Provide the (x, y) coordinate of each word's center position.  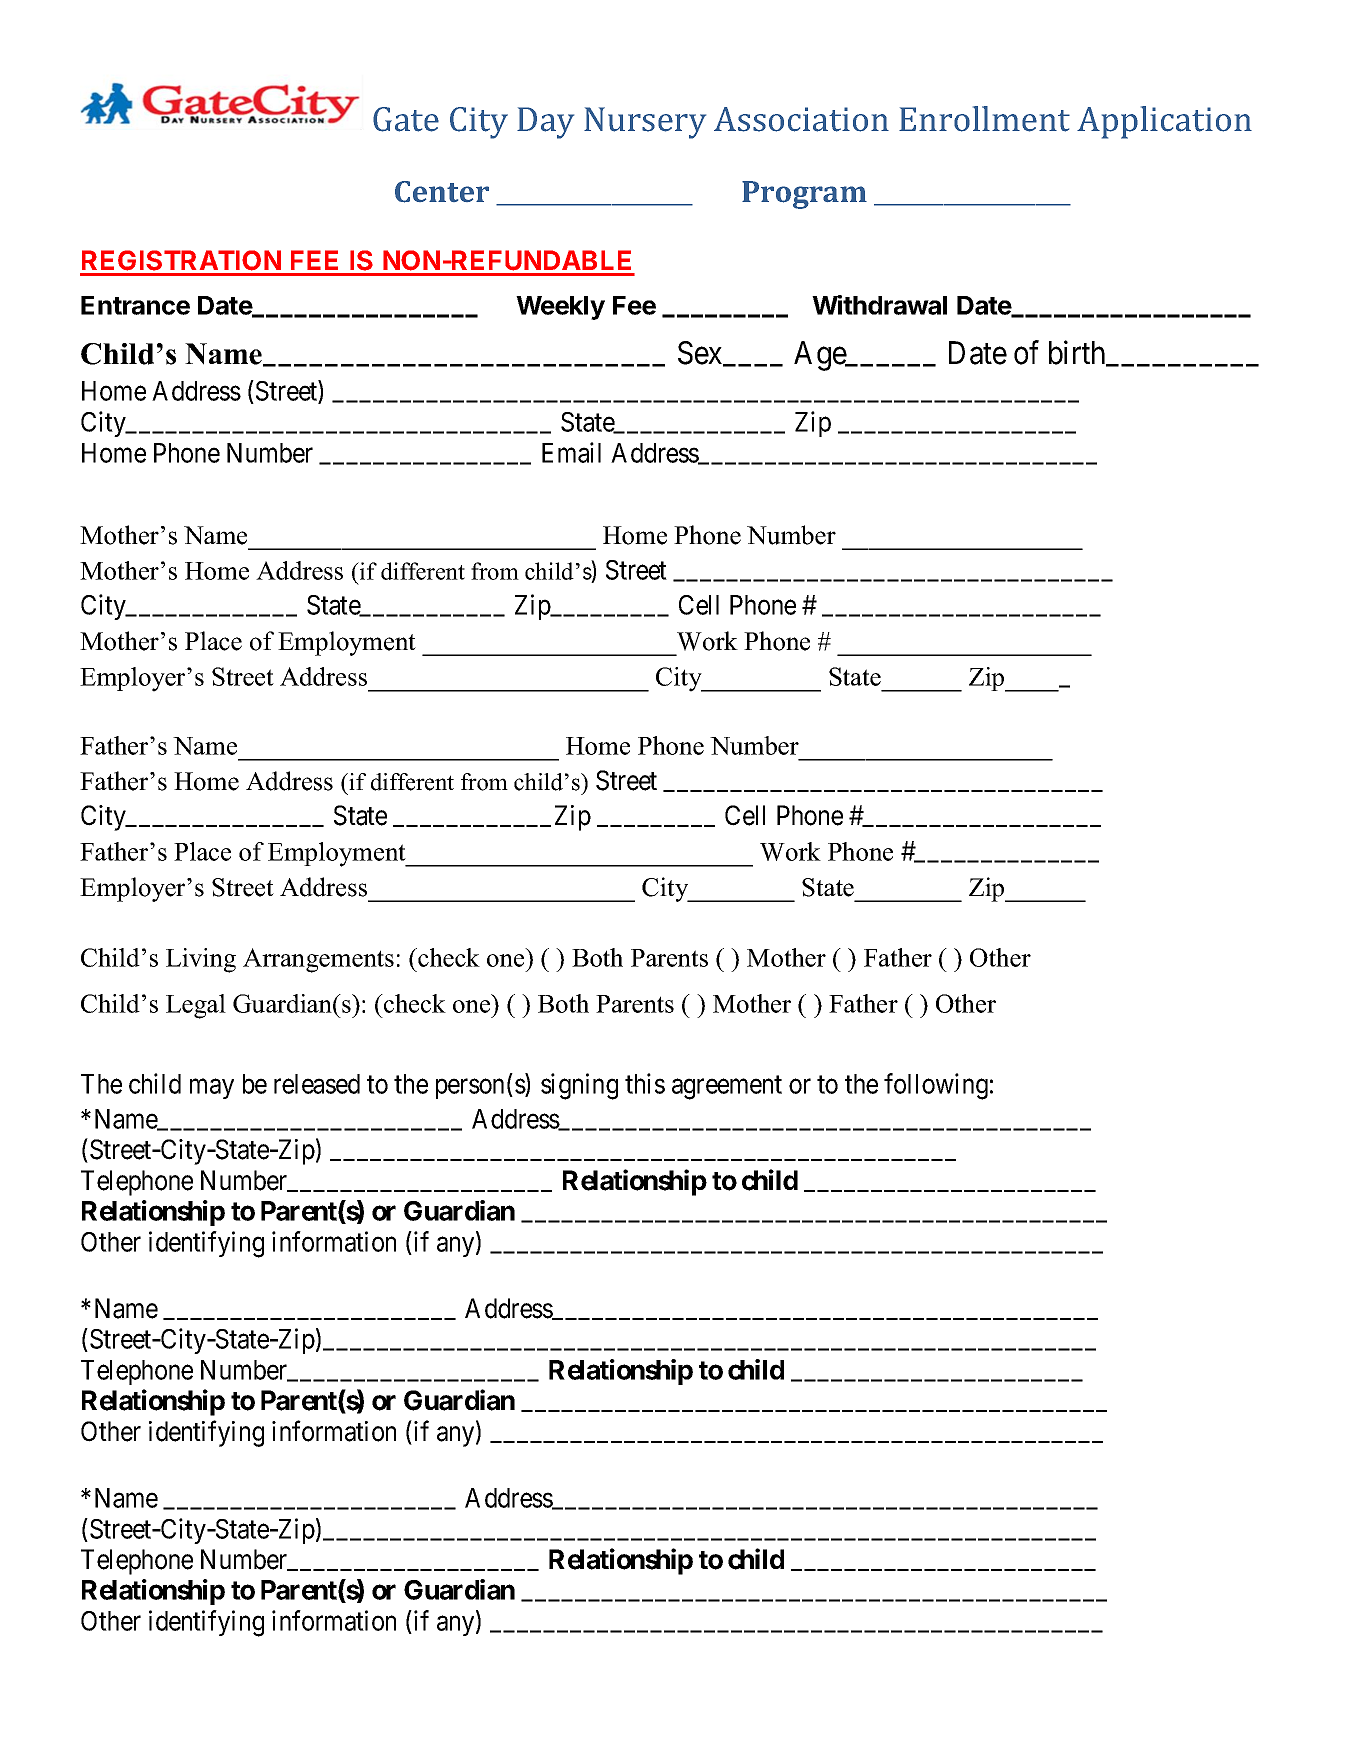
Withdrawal (879, 305)
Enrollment (984, 119)
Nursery (645, 123)
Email (571, 452)
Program (804, 195)
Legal (196, 1006)
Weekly (560, 308)
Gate (406, 119)
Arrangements (318, 960)
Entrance (135, 305)
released (317, 1084)
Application (1164, 122)
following (936, 1086)
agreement (727, 1088)
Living (201, 960)
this (645, 1083)
